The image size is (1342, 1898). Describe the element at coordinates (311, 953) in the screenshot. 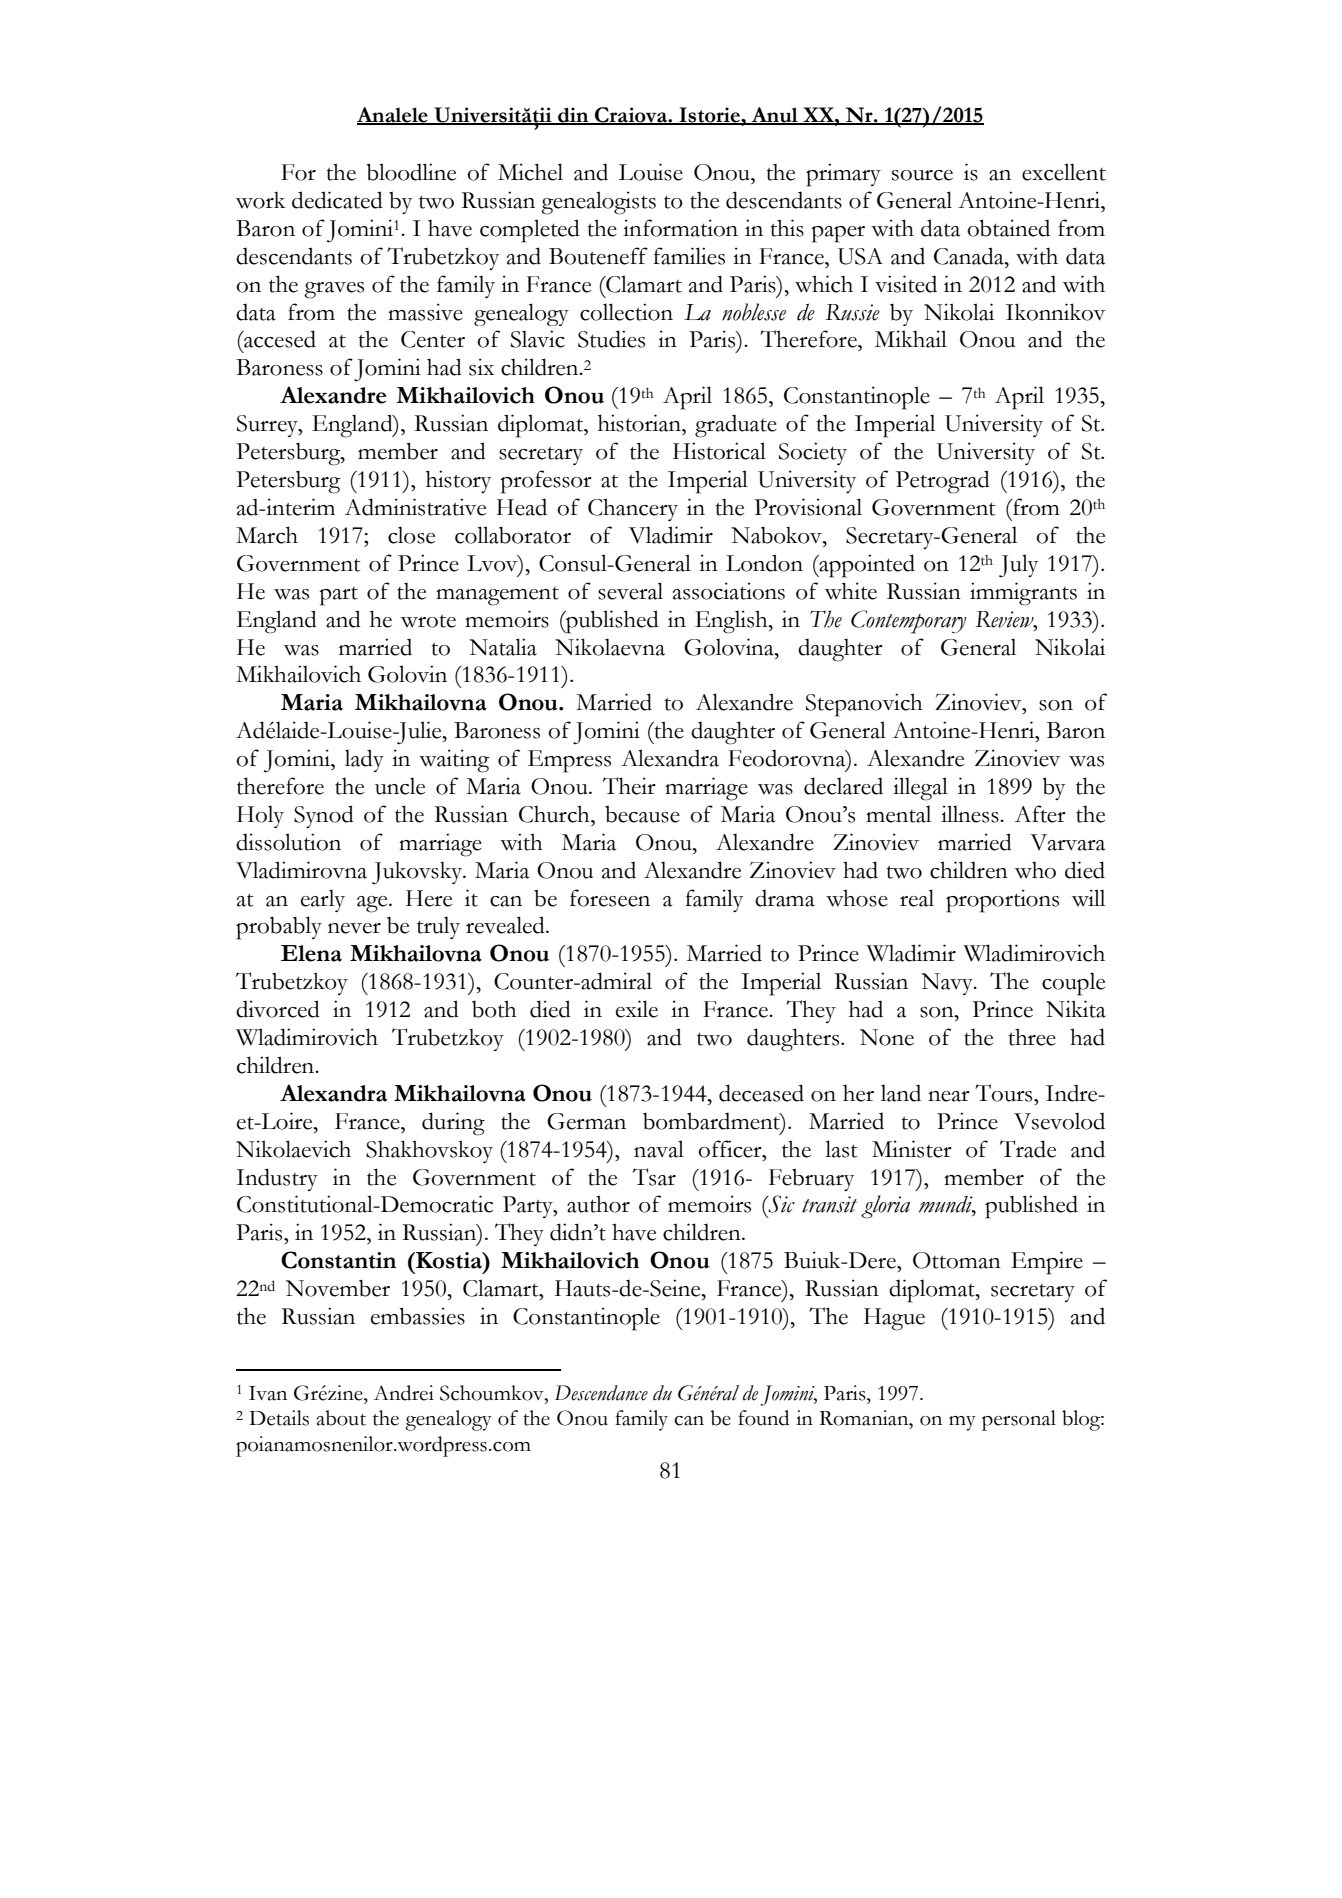

I see `Elena` at that location.
